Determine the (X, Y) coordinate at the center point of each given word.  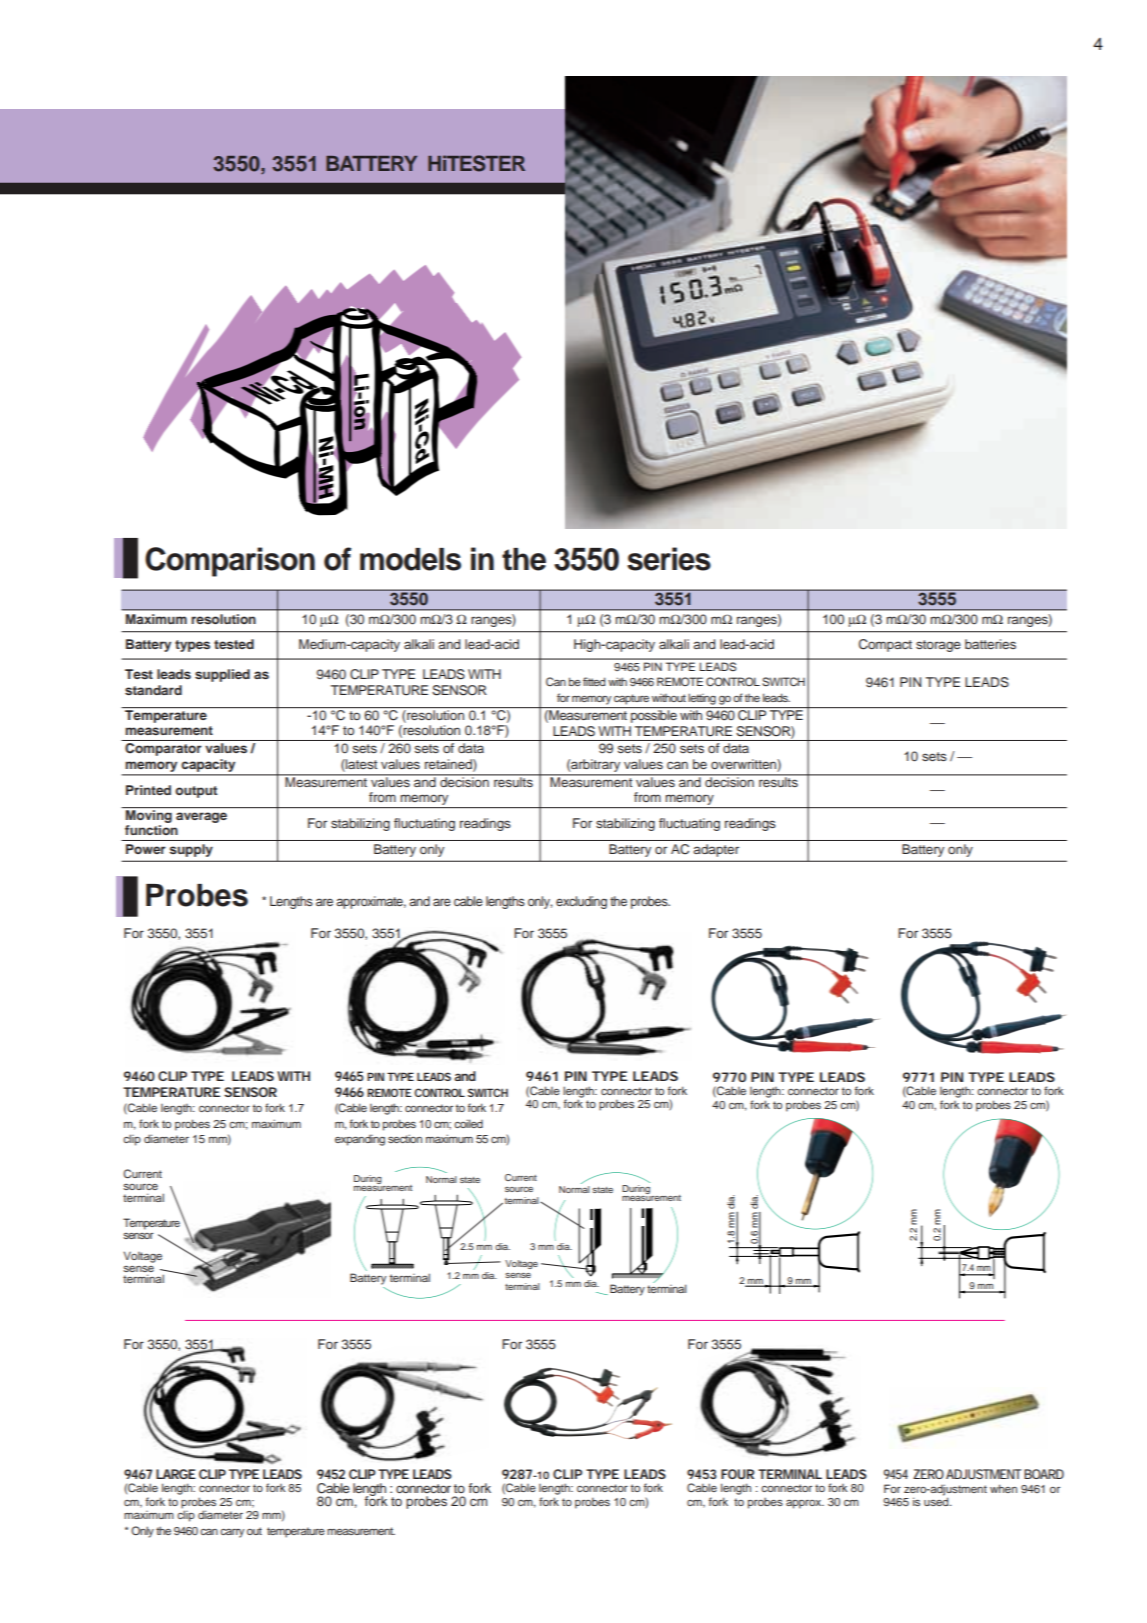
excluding (581, 902)
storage (938, 646)
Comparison (230, 562)
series (669, 559)
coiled (468, 1123)
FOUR (737, 1474)
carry (232, 1533)
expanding (360, 1140)
